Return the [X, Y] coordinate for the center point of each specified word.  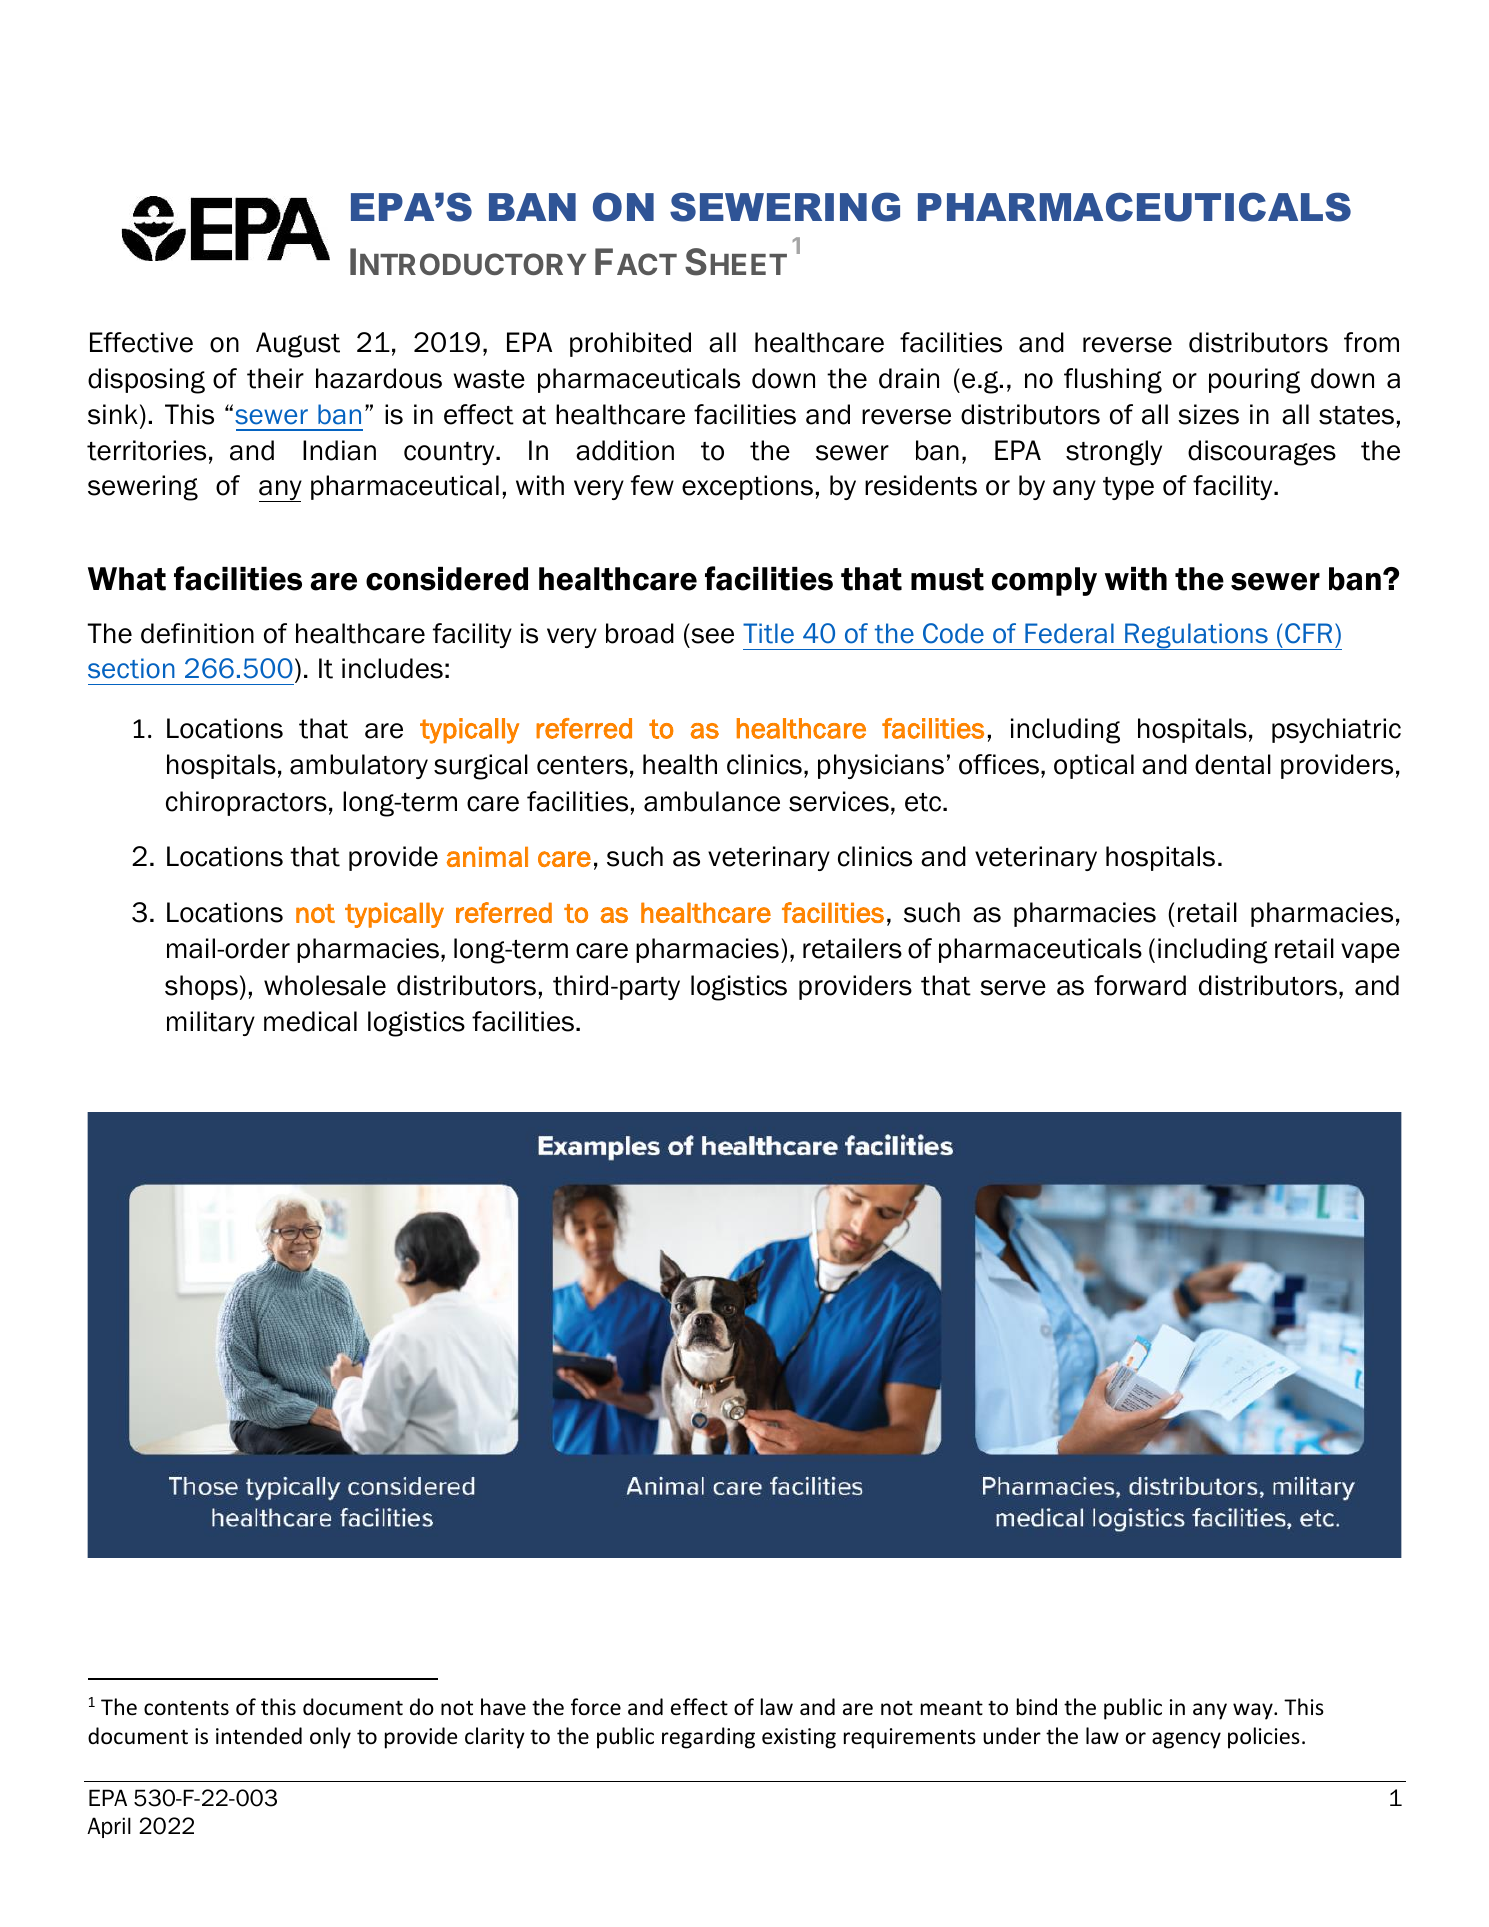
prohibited [630, 344]
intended [259, 1736]
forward [1140, 985]
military [211, 1023]
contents [186, 1708]
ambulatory [359, 766]
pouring [1254, 381]
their [275, 378]
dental [1233, 764]
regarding [708, 1738]
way [1254, 1711]
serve [1013, 988]
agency [1186, 1740]
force [596, 1706]
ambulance [712, 801]
